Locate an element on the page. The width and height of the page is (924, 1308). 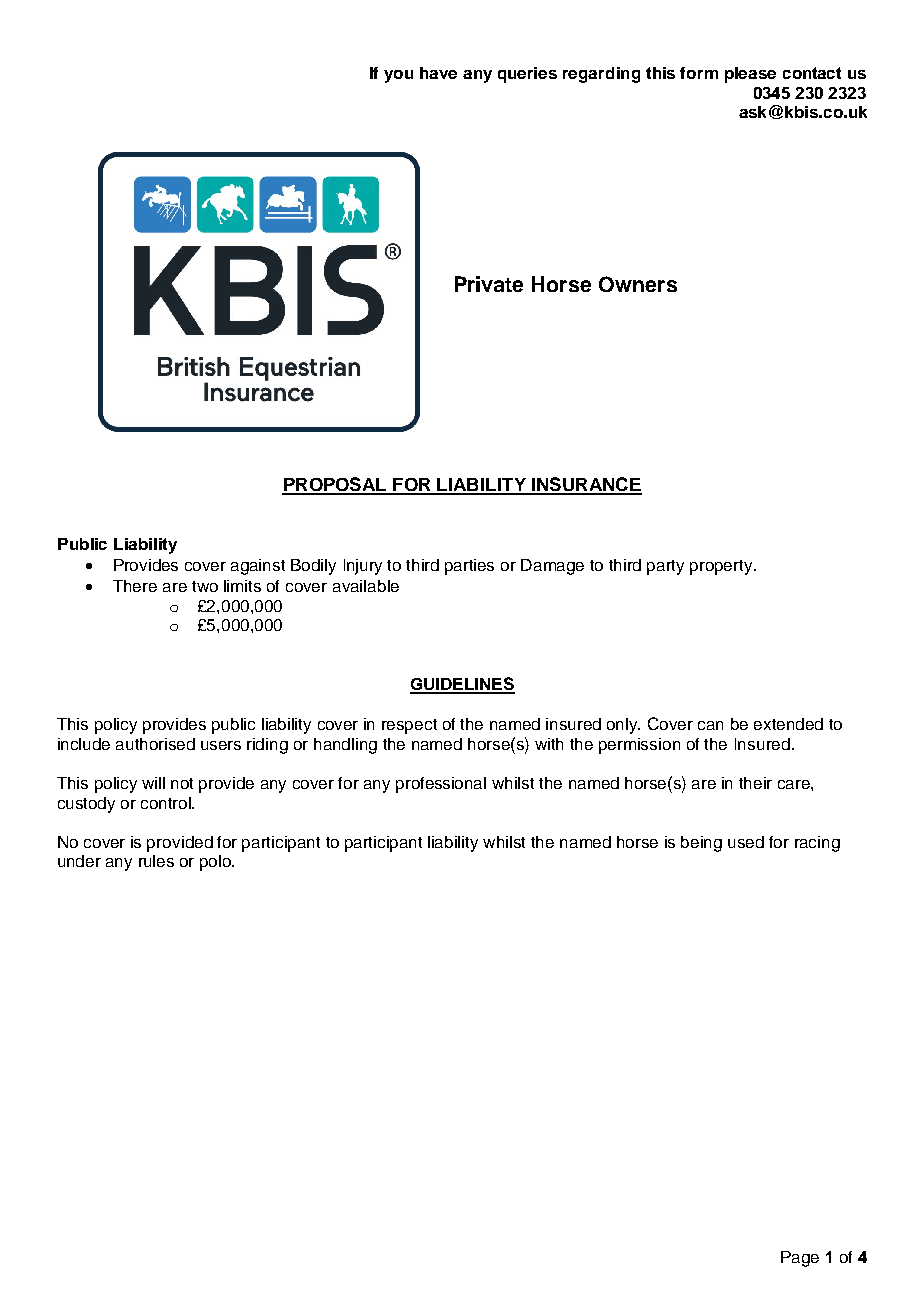
you is located at coordinates (398, 76).
